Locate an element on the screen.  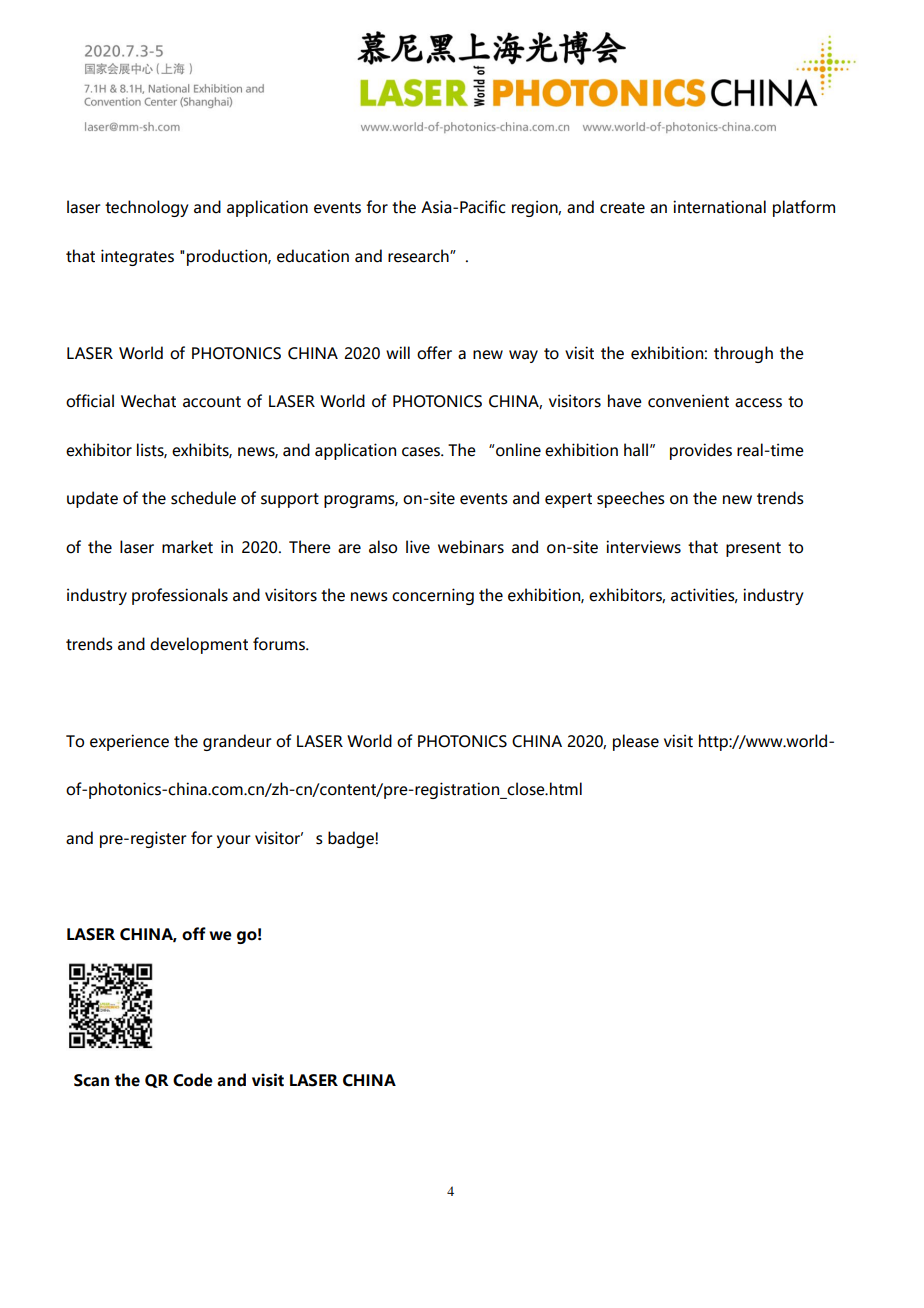
webinars is located at coordinates (471, 547).
